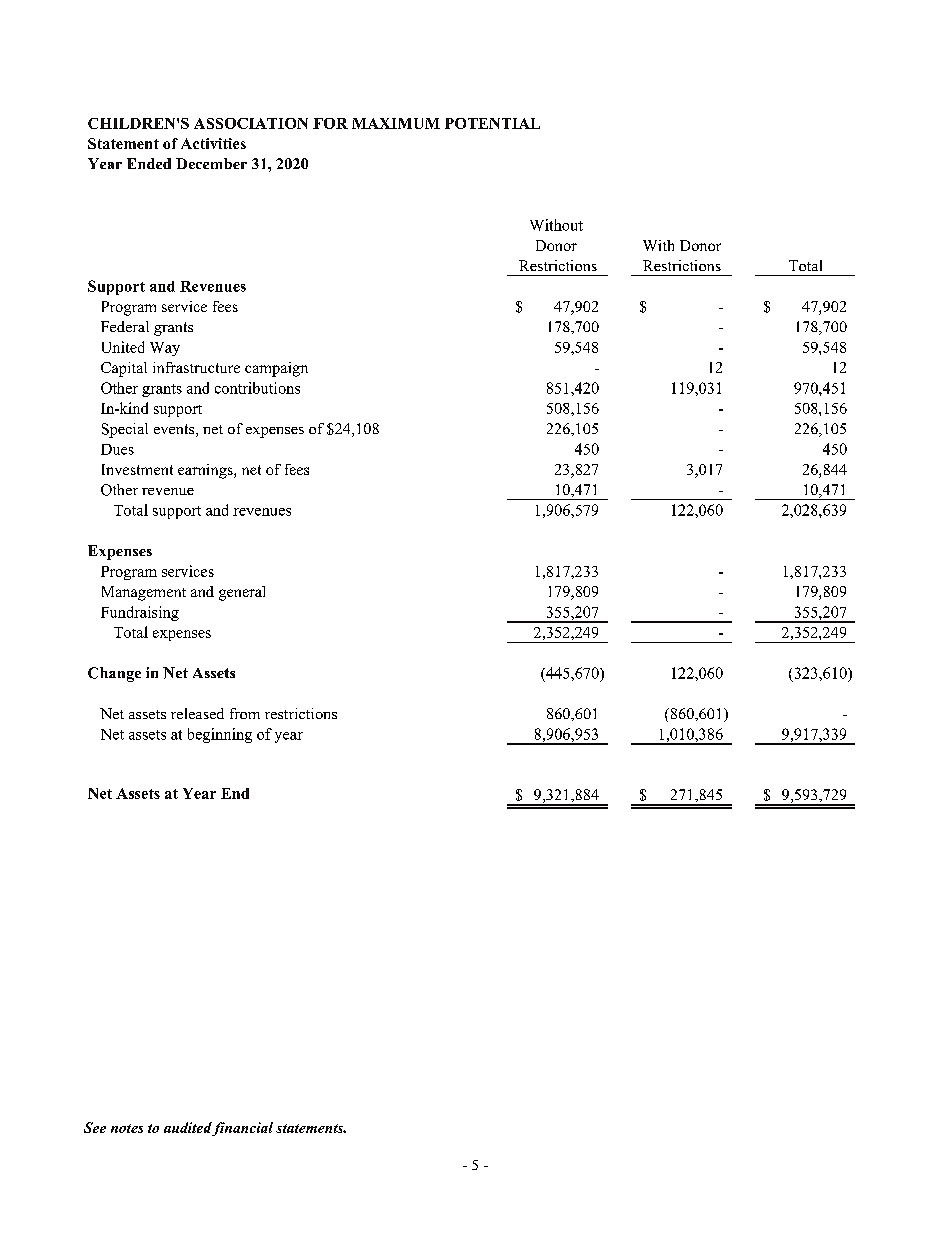  I want to click on from, so click(245, 713).
